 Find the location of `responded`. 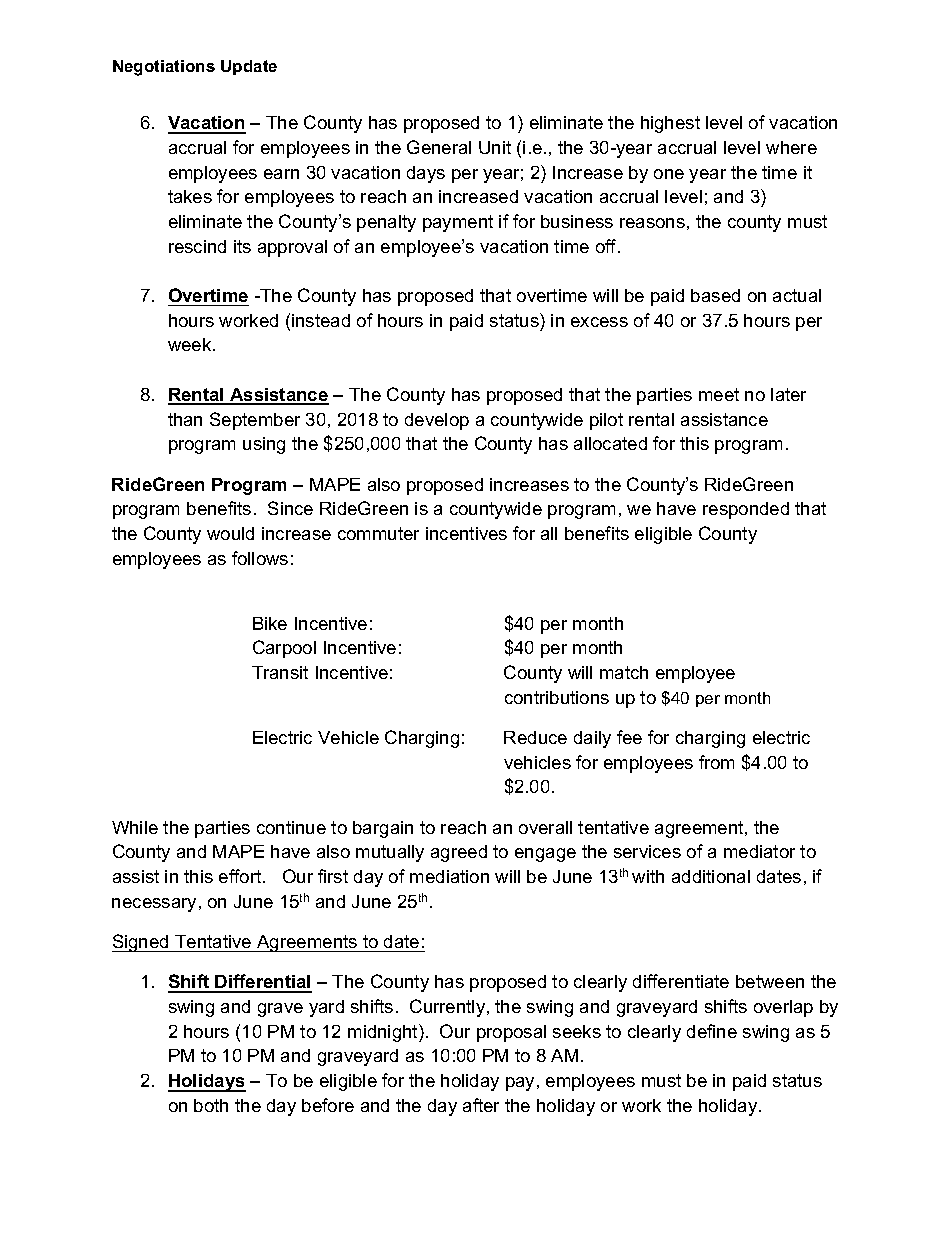

responded is located at coordinates (746, 510).
